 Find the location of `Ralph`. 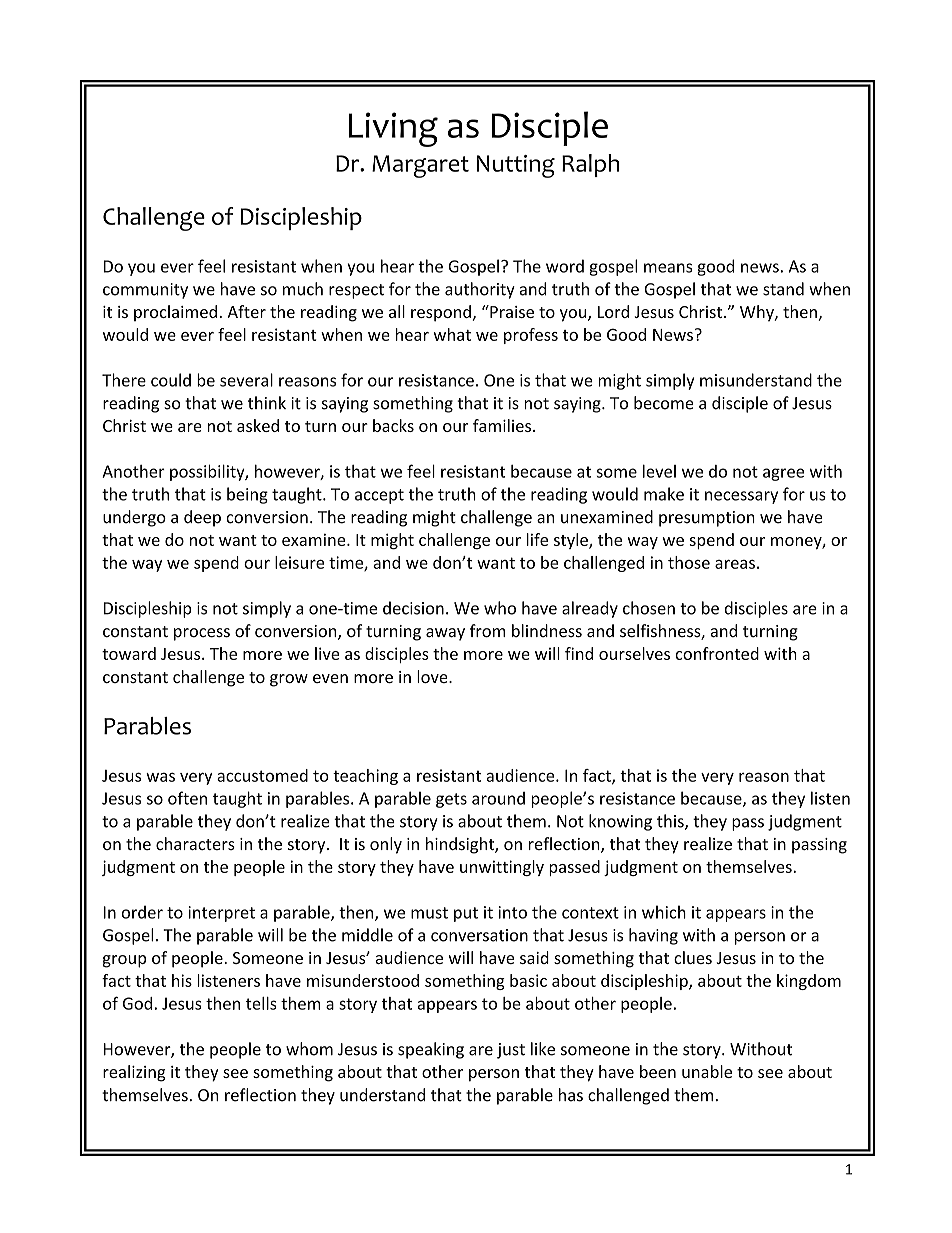

Ralph is located at coordinates (590, 165).
